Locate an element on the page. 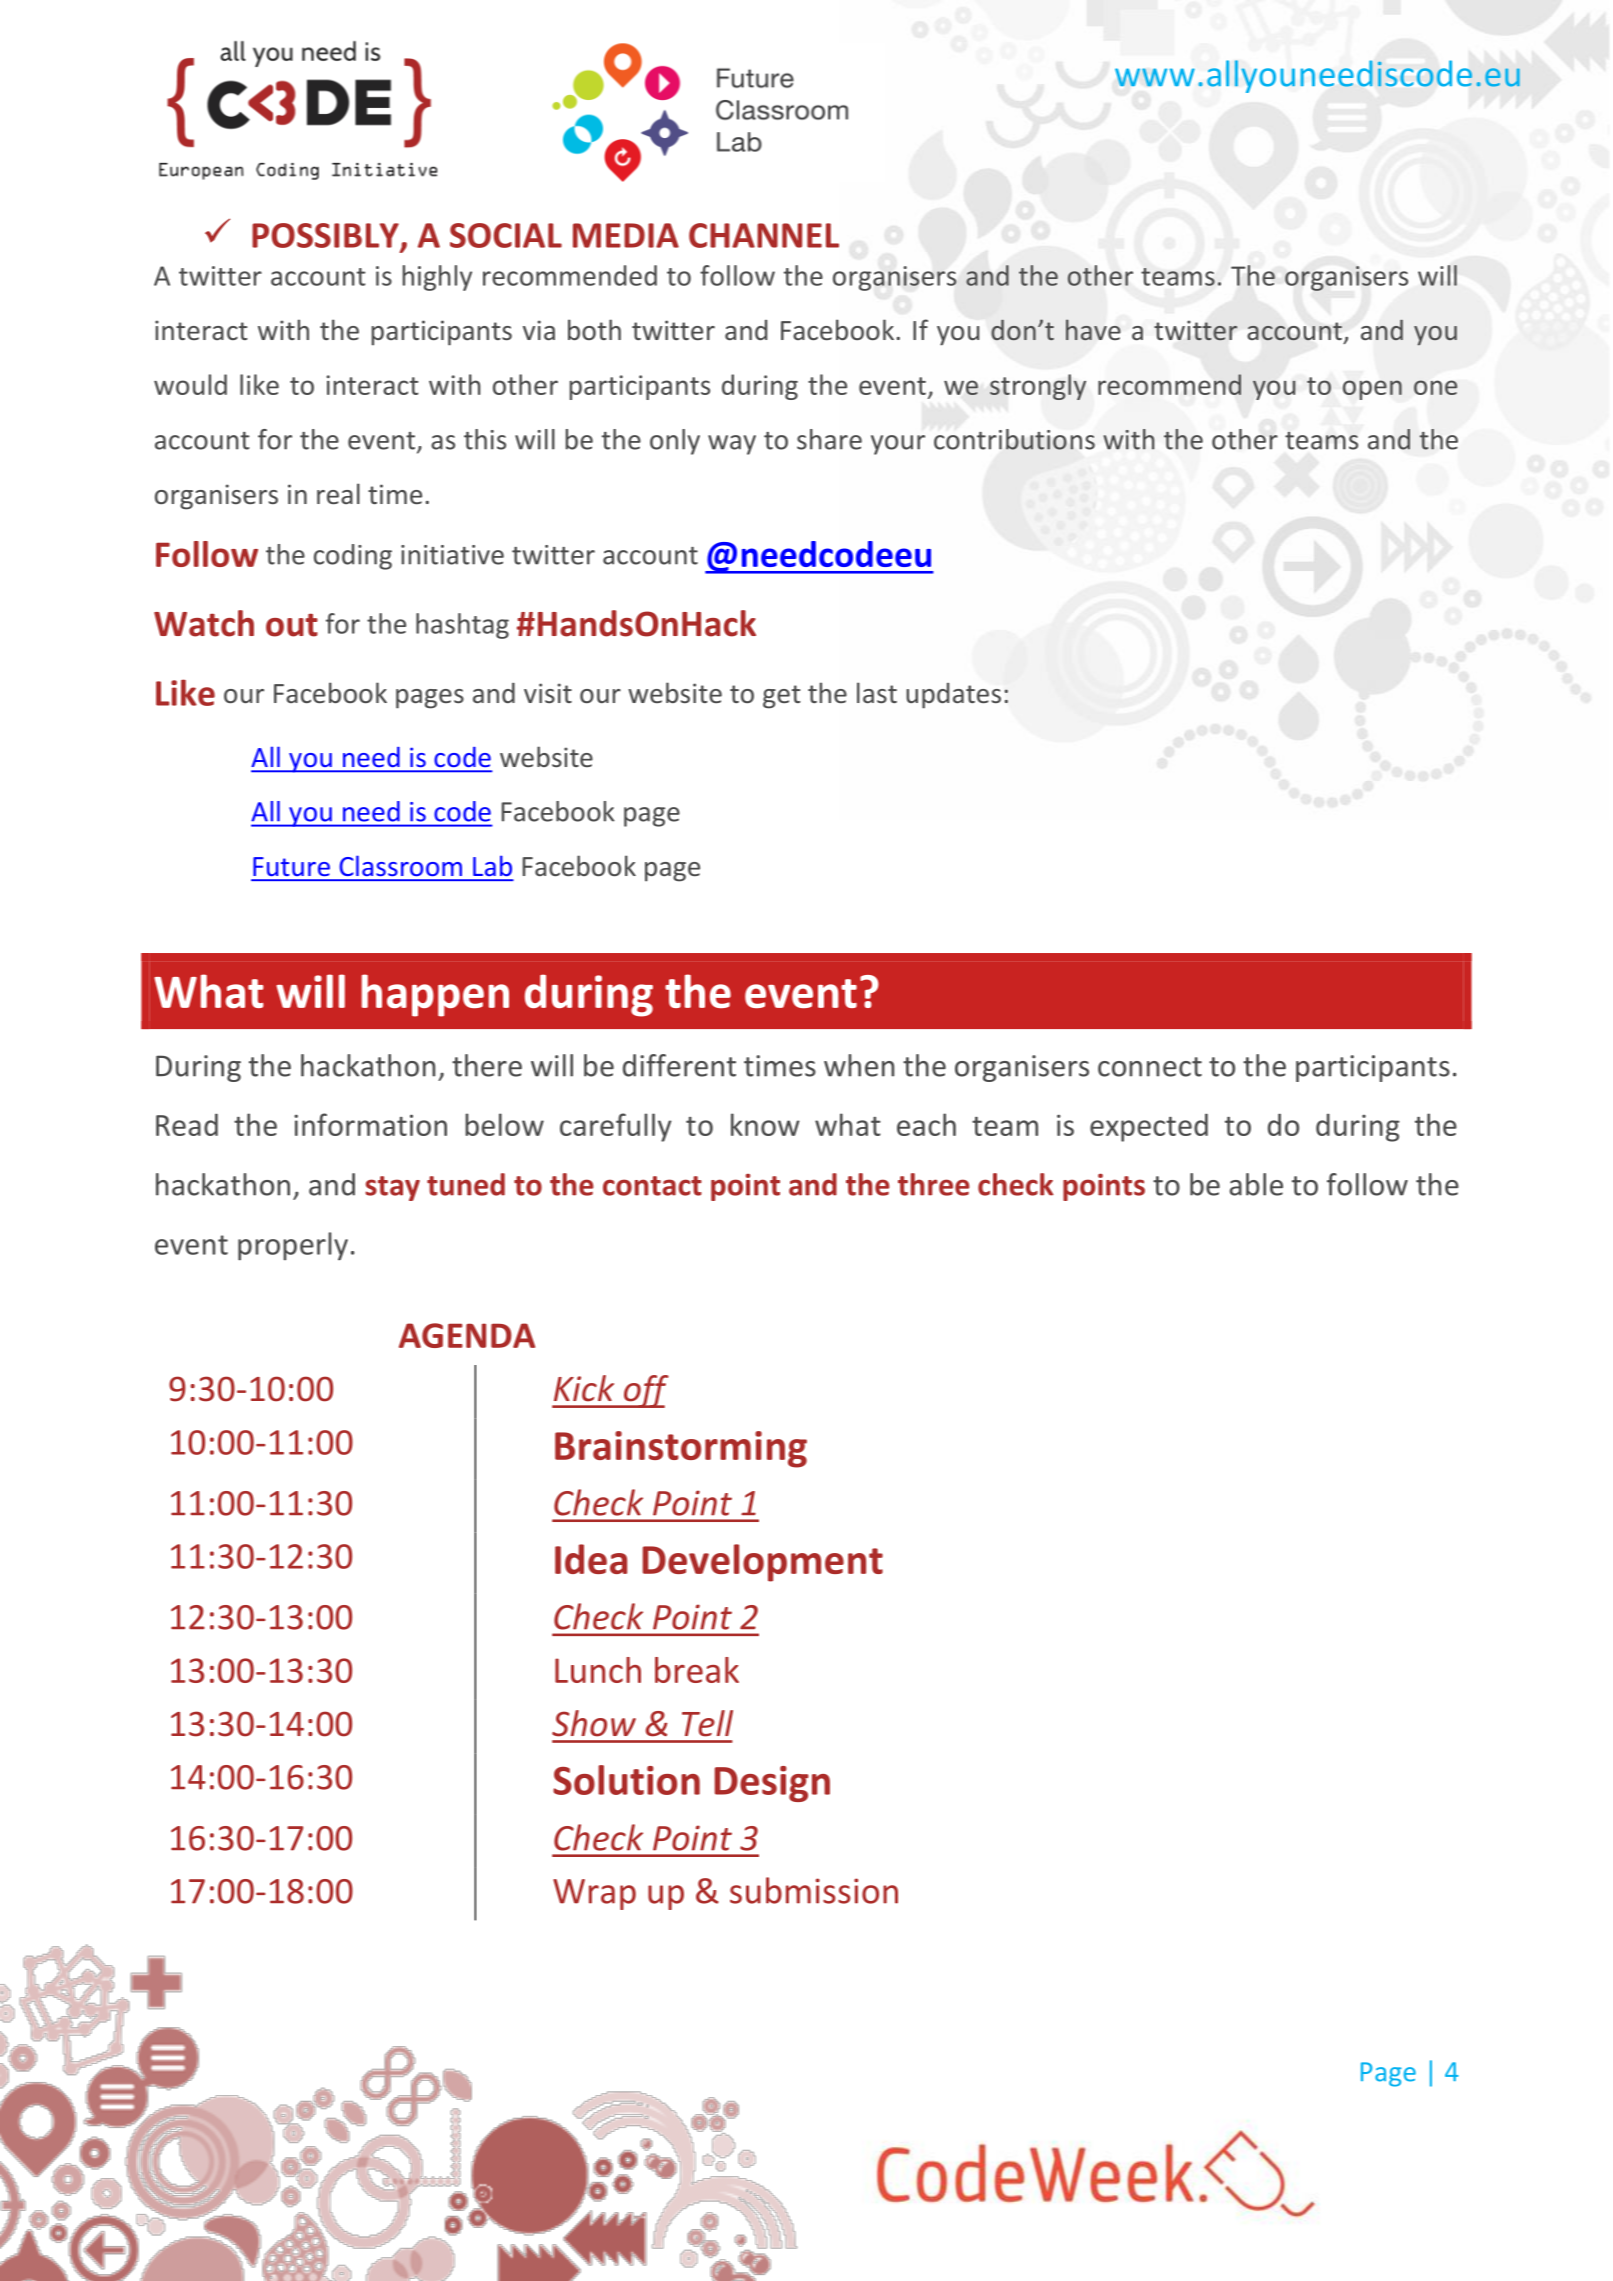 The height and width of the page is (2281, 1613). open is located at coordinates (1372, 390).
